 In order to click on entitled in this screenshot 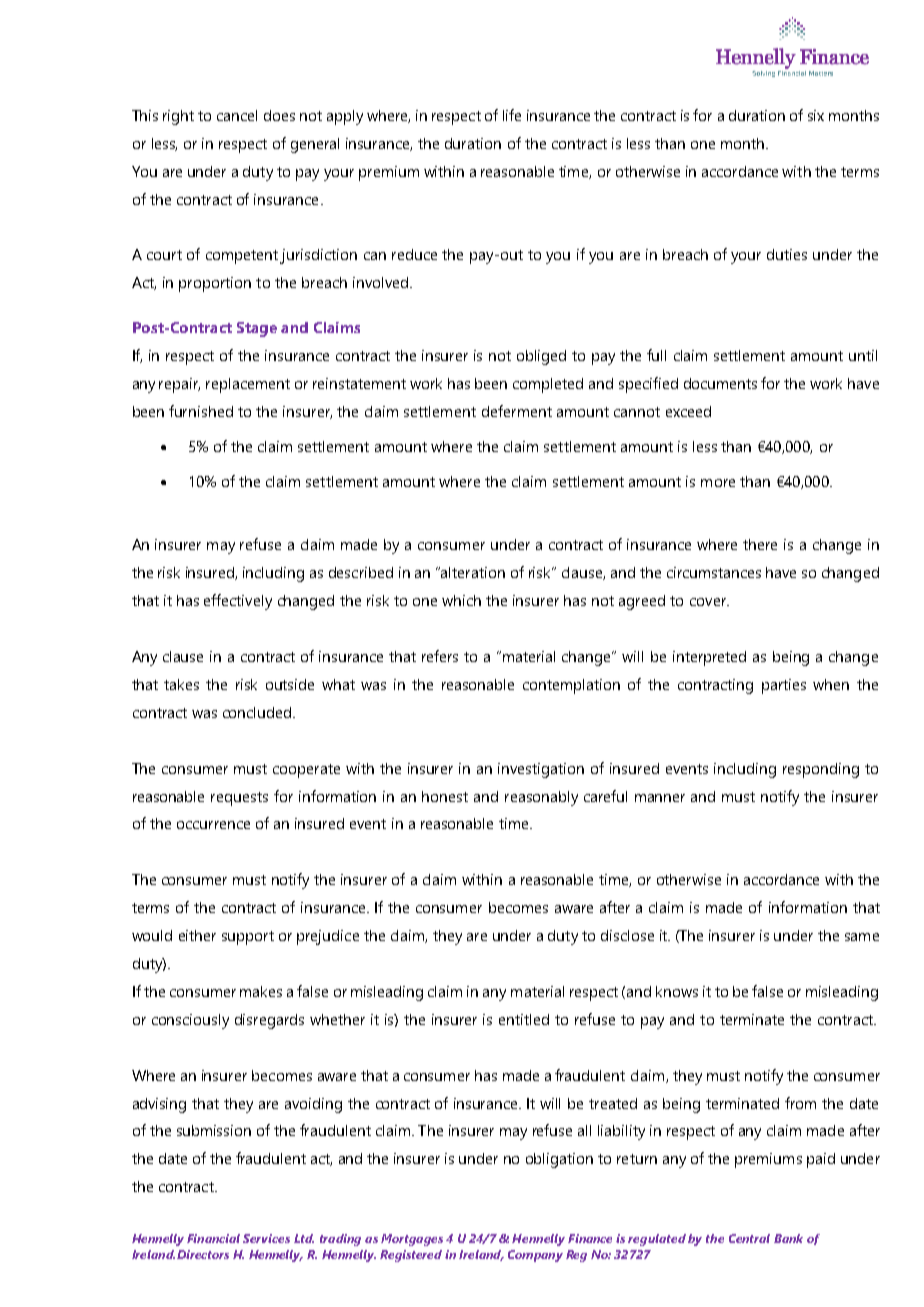, I will do `click(524, 1019)`.
